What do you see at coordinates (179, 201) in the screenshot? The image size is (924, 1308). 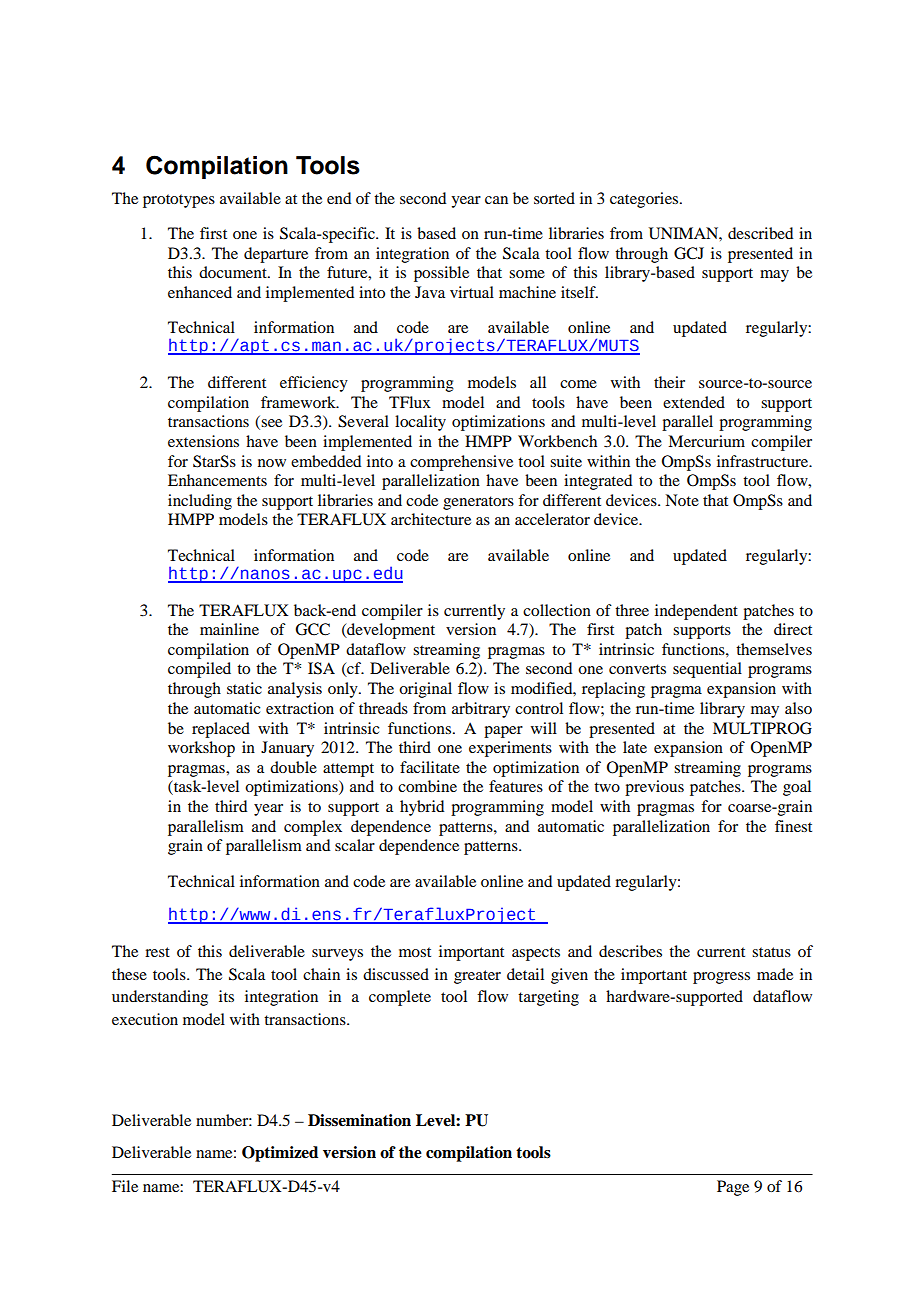 I see `prototypes` at bounding box center [179, 201].
